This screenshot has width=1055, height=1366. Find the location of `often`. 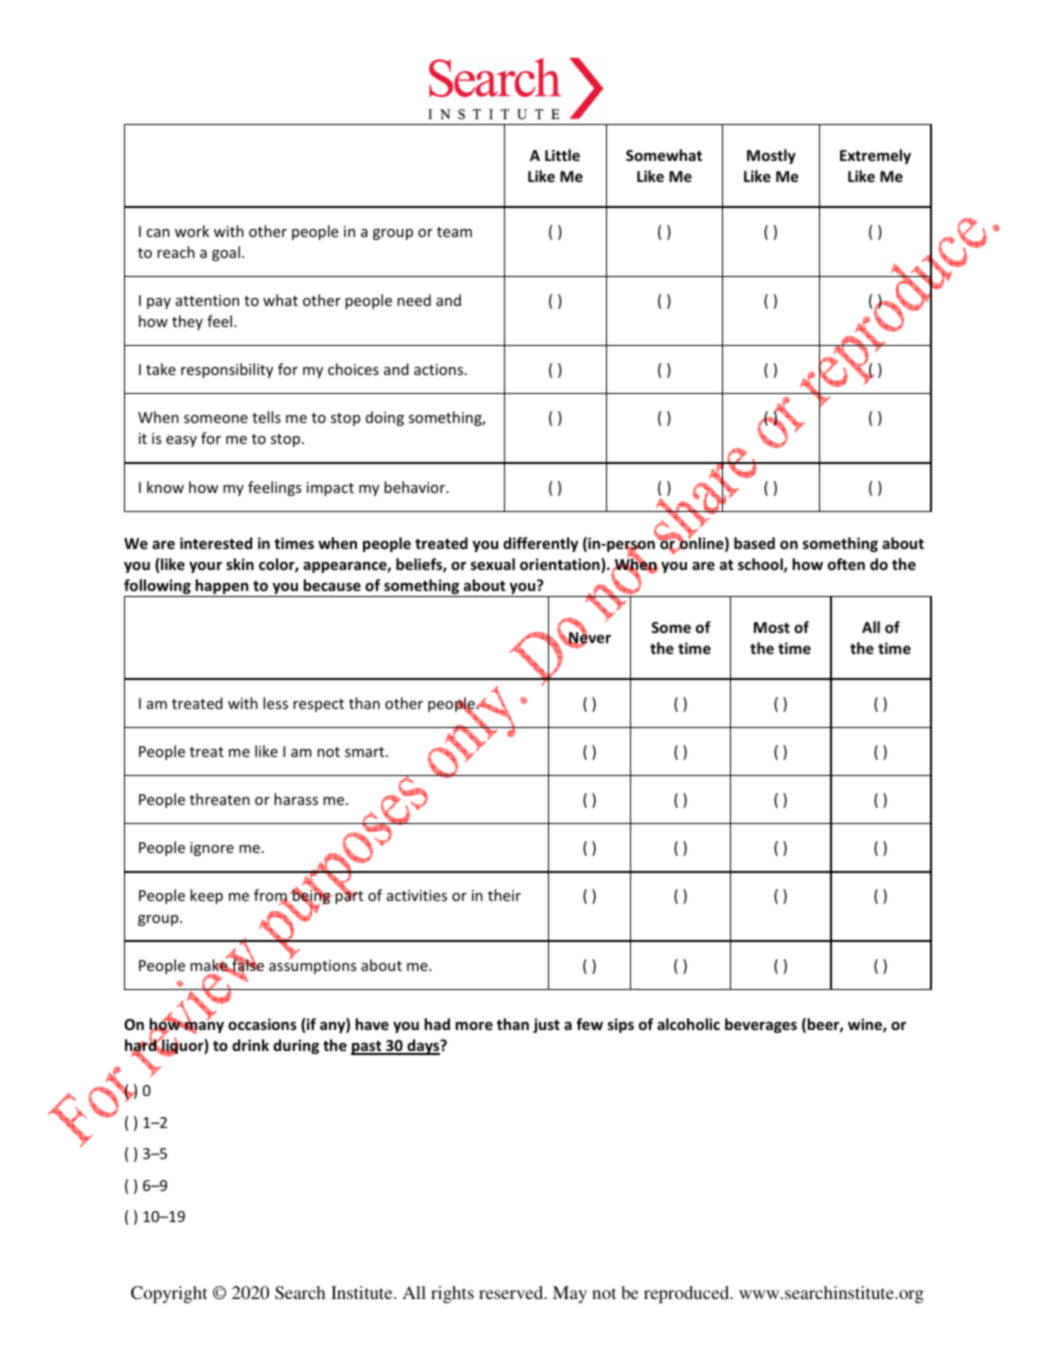

often is located at coordinates (846, 564).
